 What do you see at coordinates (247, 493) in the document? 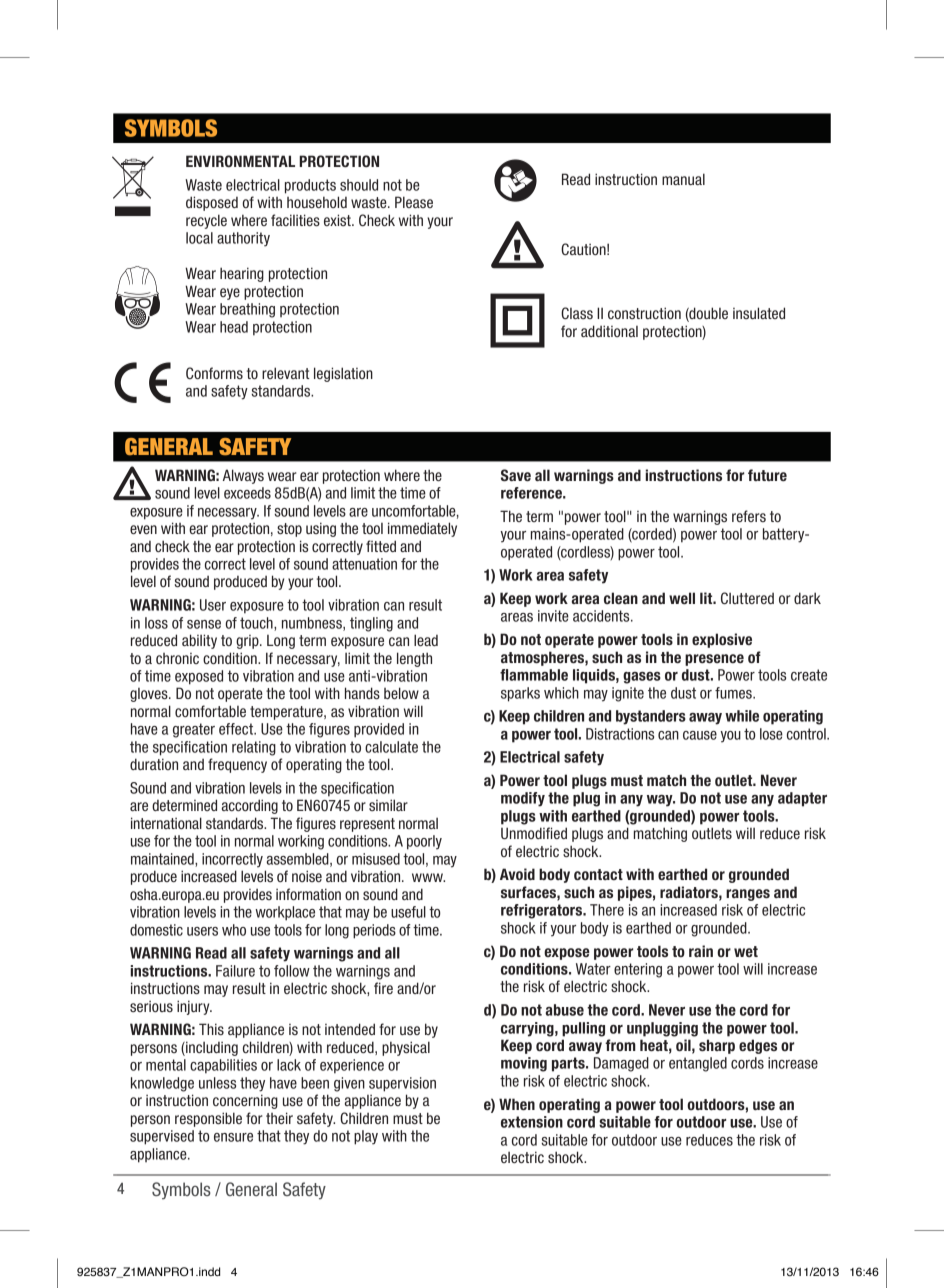
I see `exceeds` at bounding box center [247, 493].
